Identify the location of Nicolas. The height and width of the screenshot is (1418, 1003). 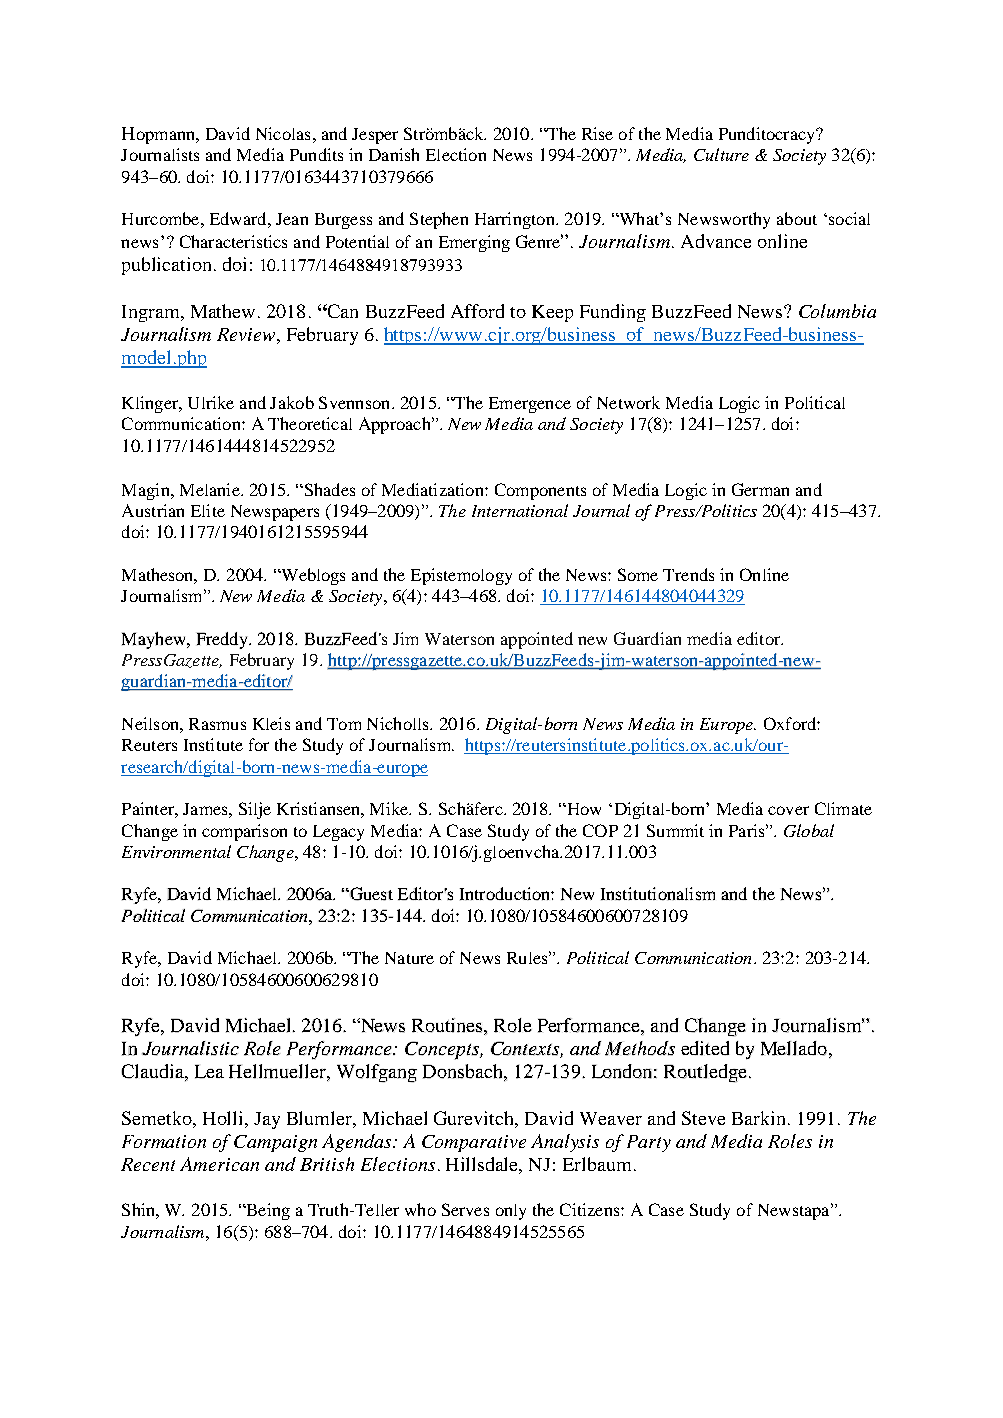
(283, 133).
